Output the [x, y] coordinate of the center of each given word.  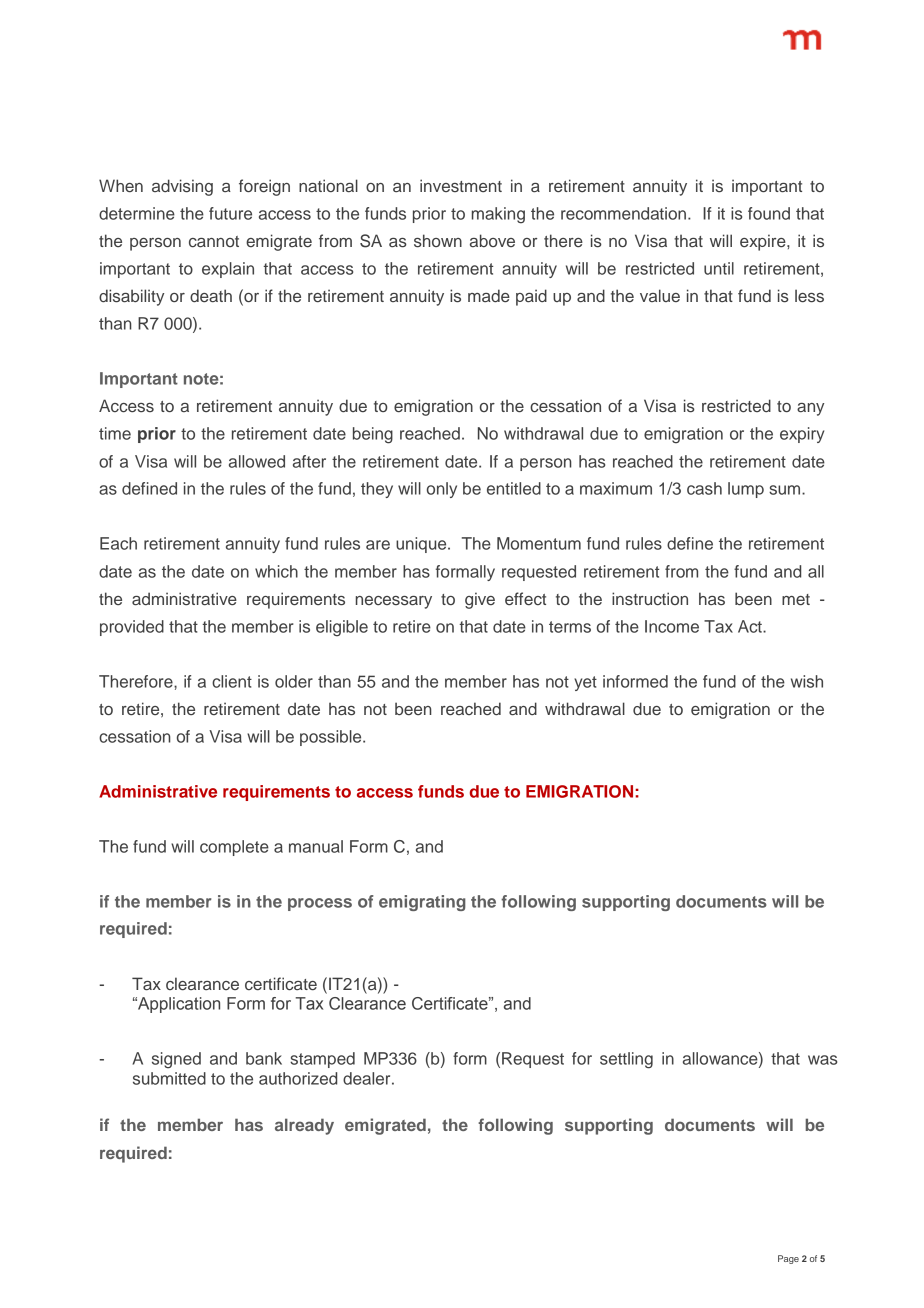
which [276, 571]
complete [234, 848]
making [498, 215]
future [230, 213]
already [304, 1126]
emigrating [422, 903]
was [822, 1060]
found [769, 213]
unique [422, 545]
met [796, 599]
